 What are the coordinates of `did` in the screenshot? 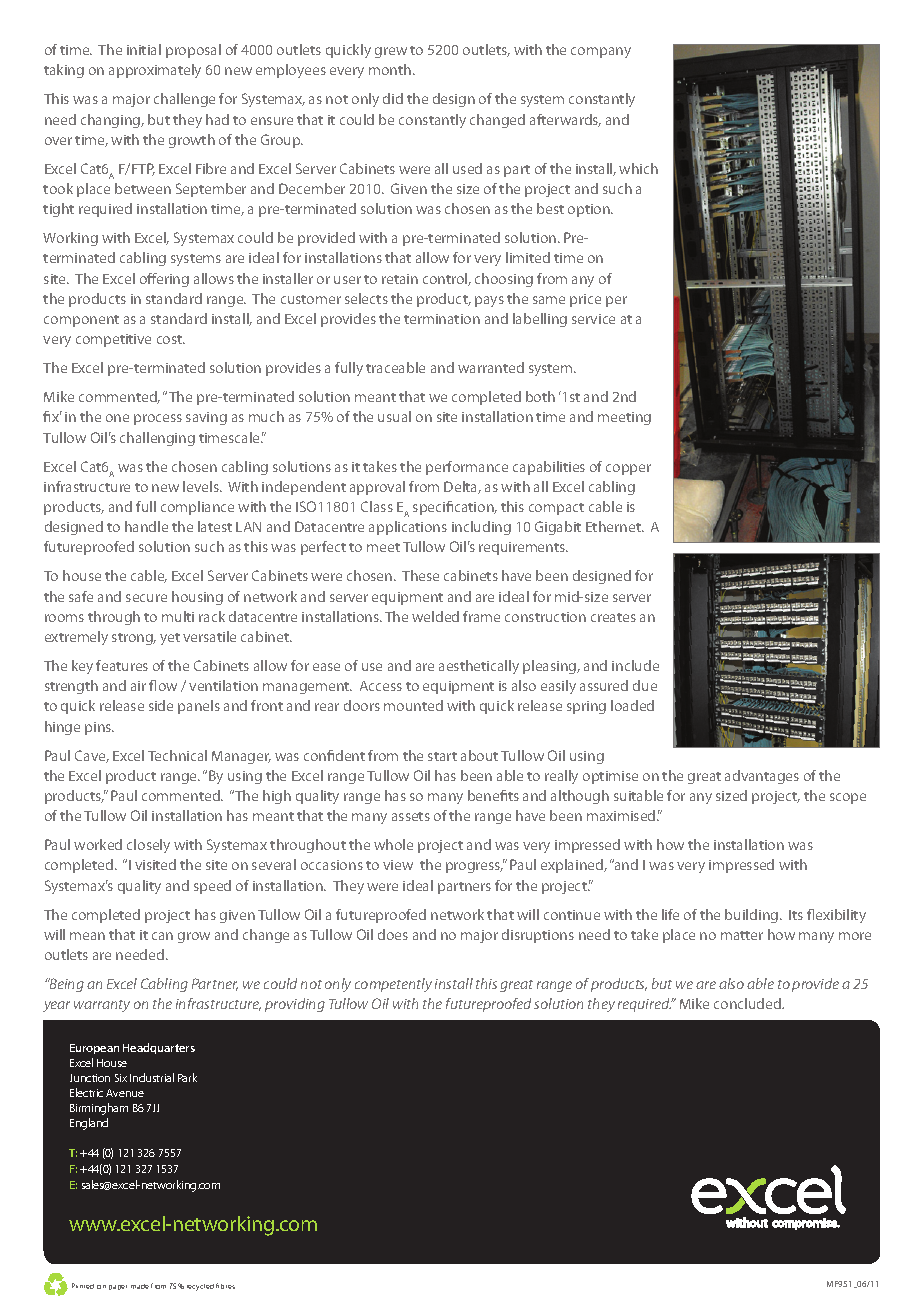 It's located at (393, 98).
